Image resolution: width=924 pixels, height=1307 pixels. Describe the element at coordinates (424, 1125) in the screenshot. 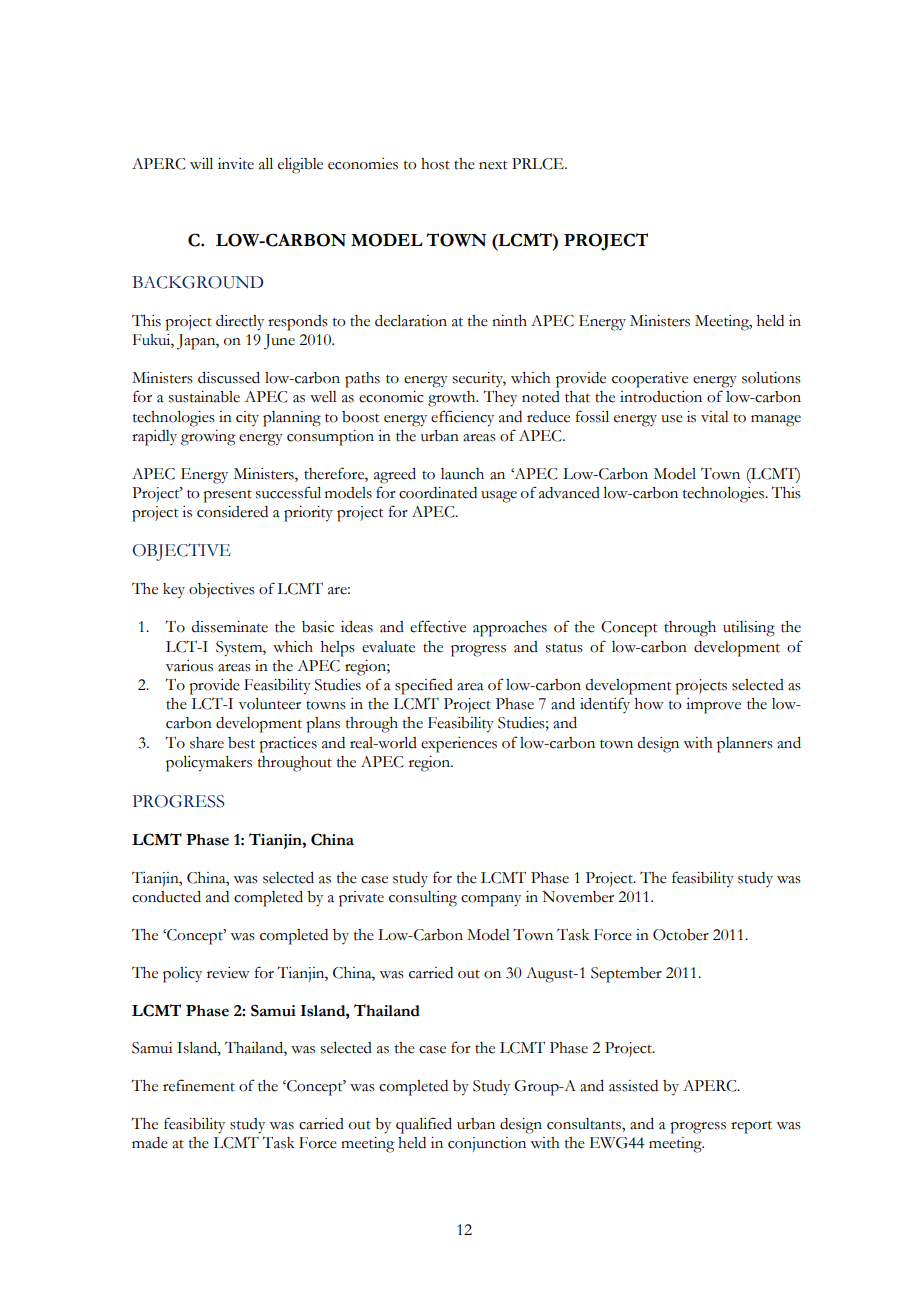

I see `qualified` at that location.
